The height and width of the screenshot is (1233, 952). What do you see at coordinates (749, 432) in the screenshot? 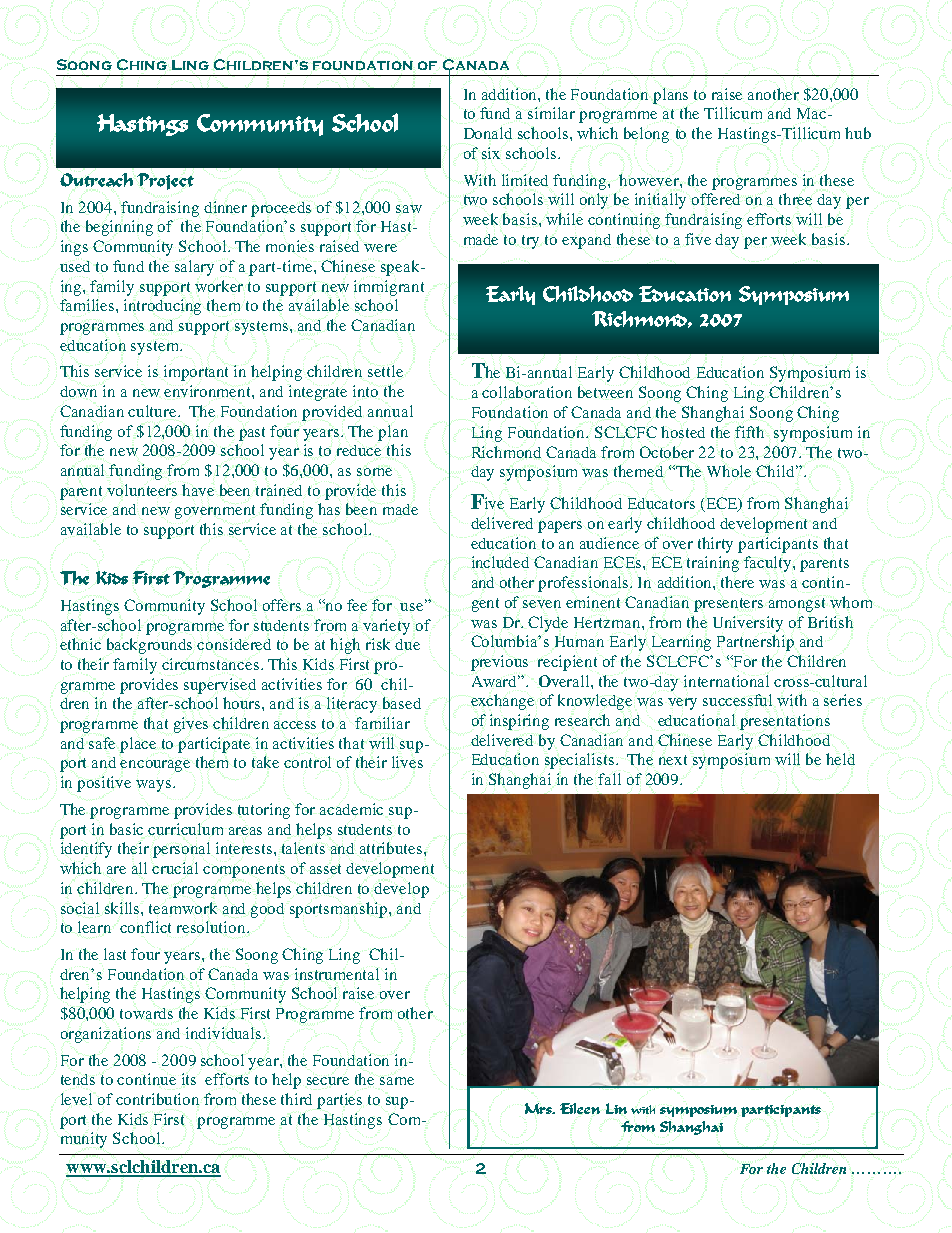
I see `fifth` at bounding box center [749, 432].
